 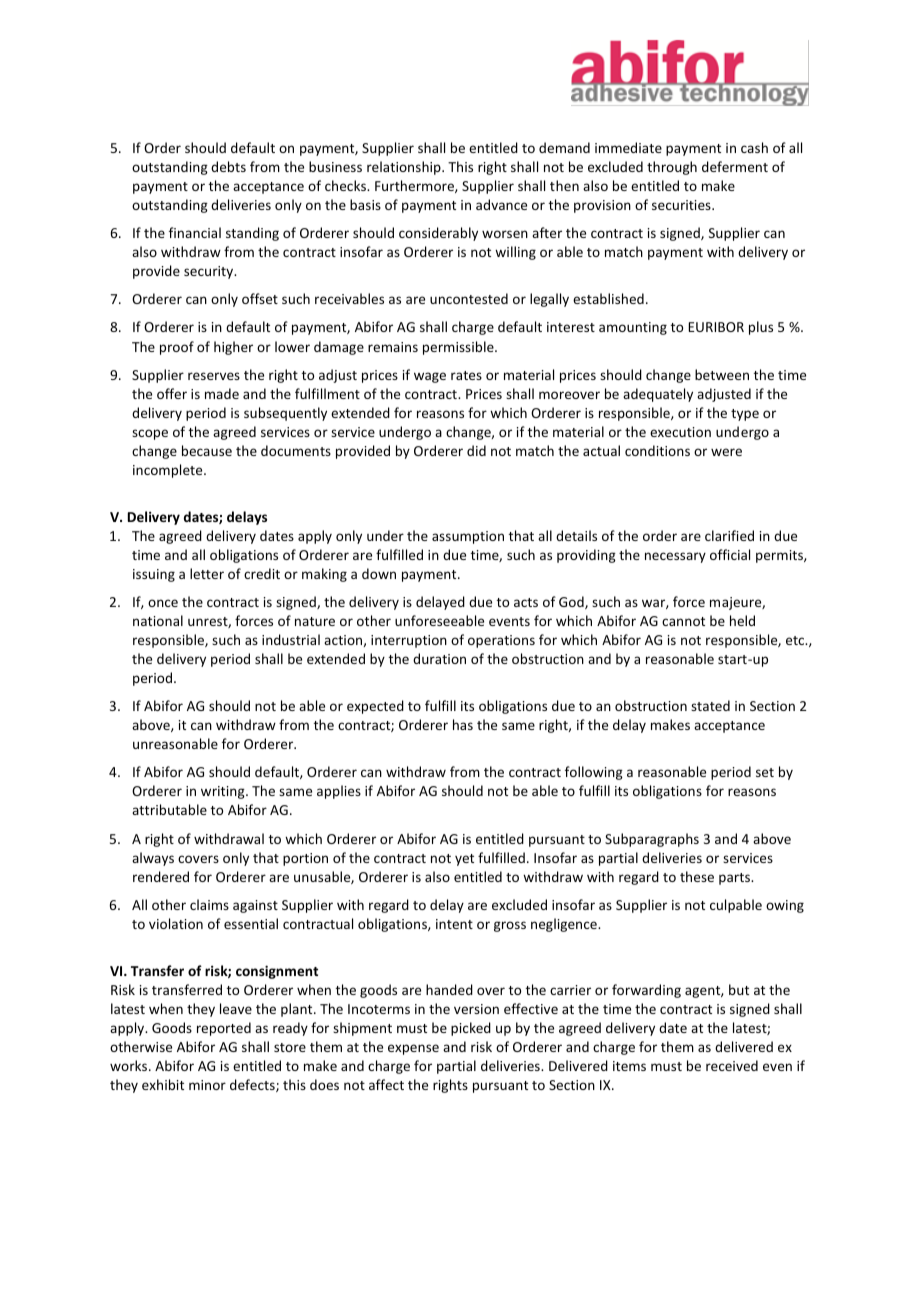 I want to click on picked, so click(x=471, y=1029).
